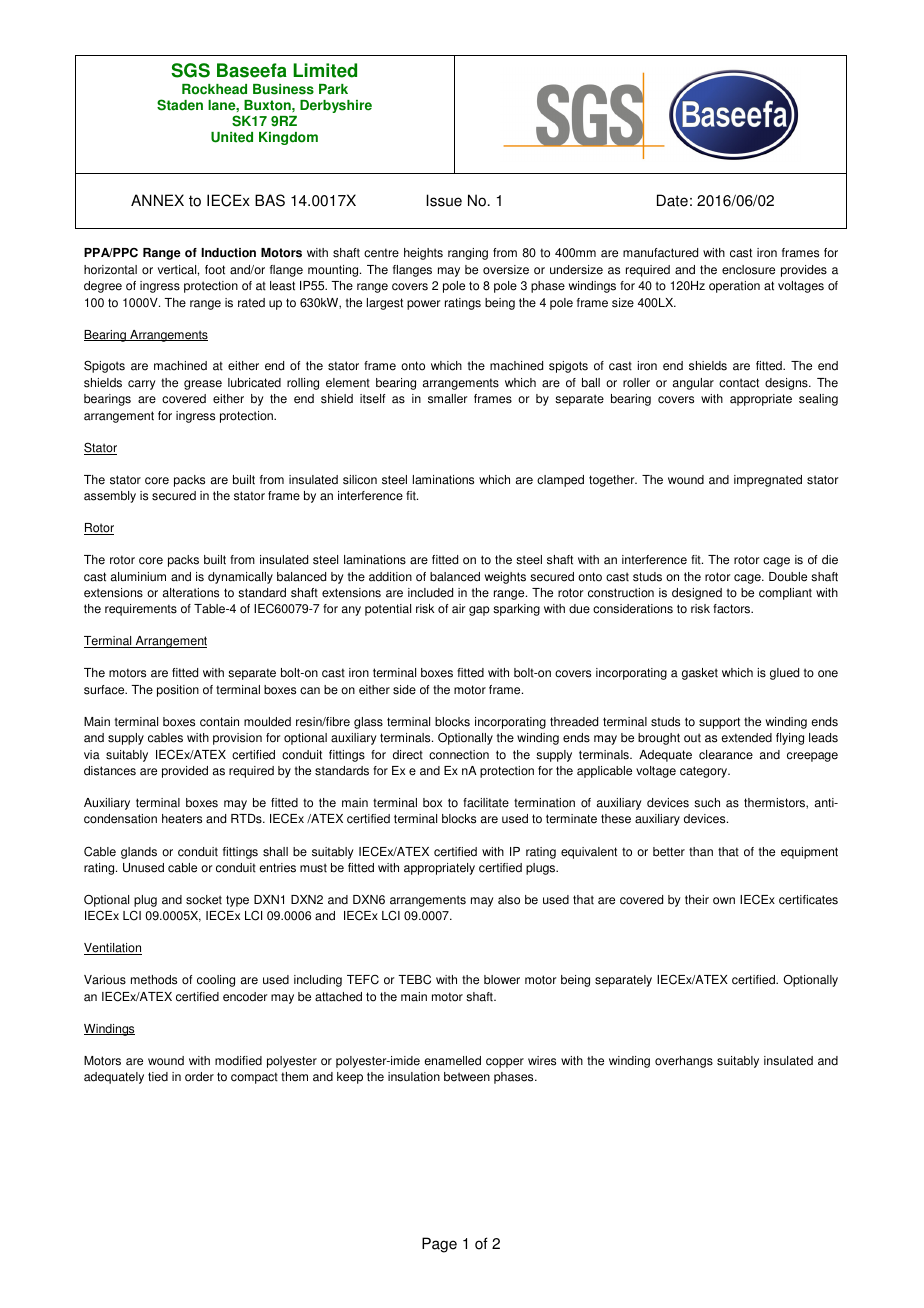  I want to click on connection, so click(459, 755).
